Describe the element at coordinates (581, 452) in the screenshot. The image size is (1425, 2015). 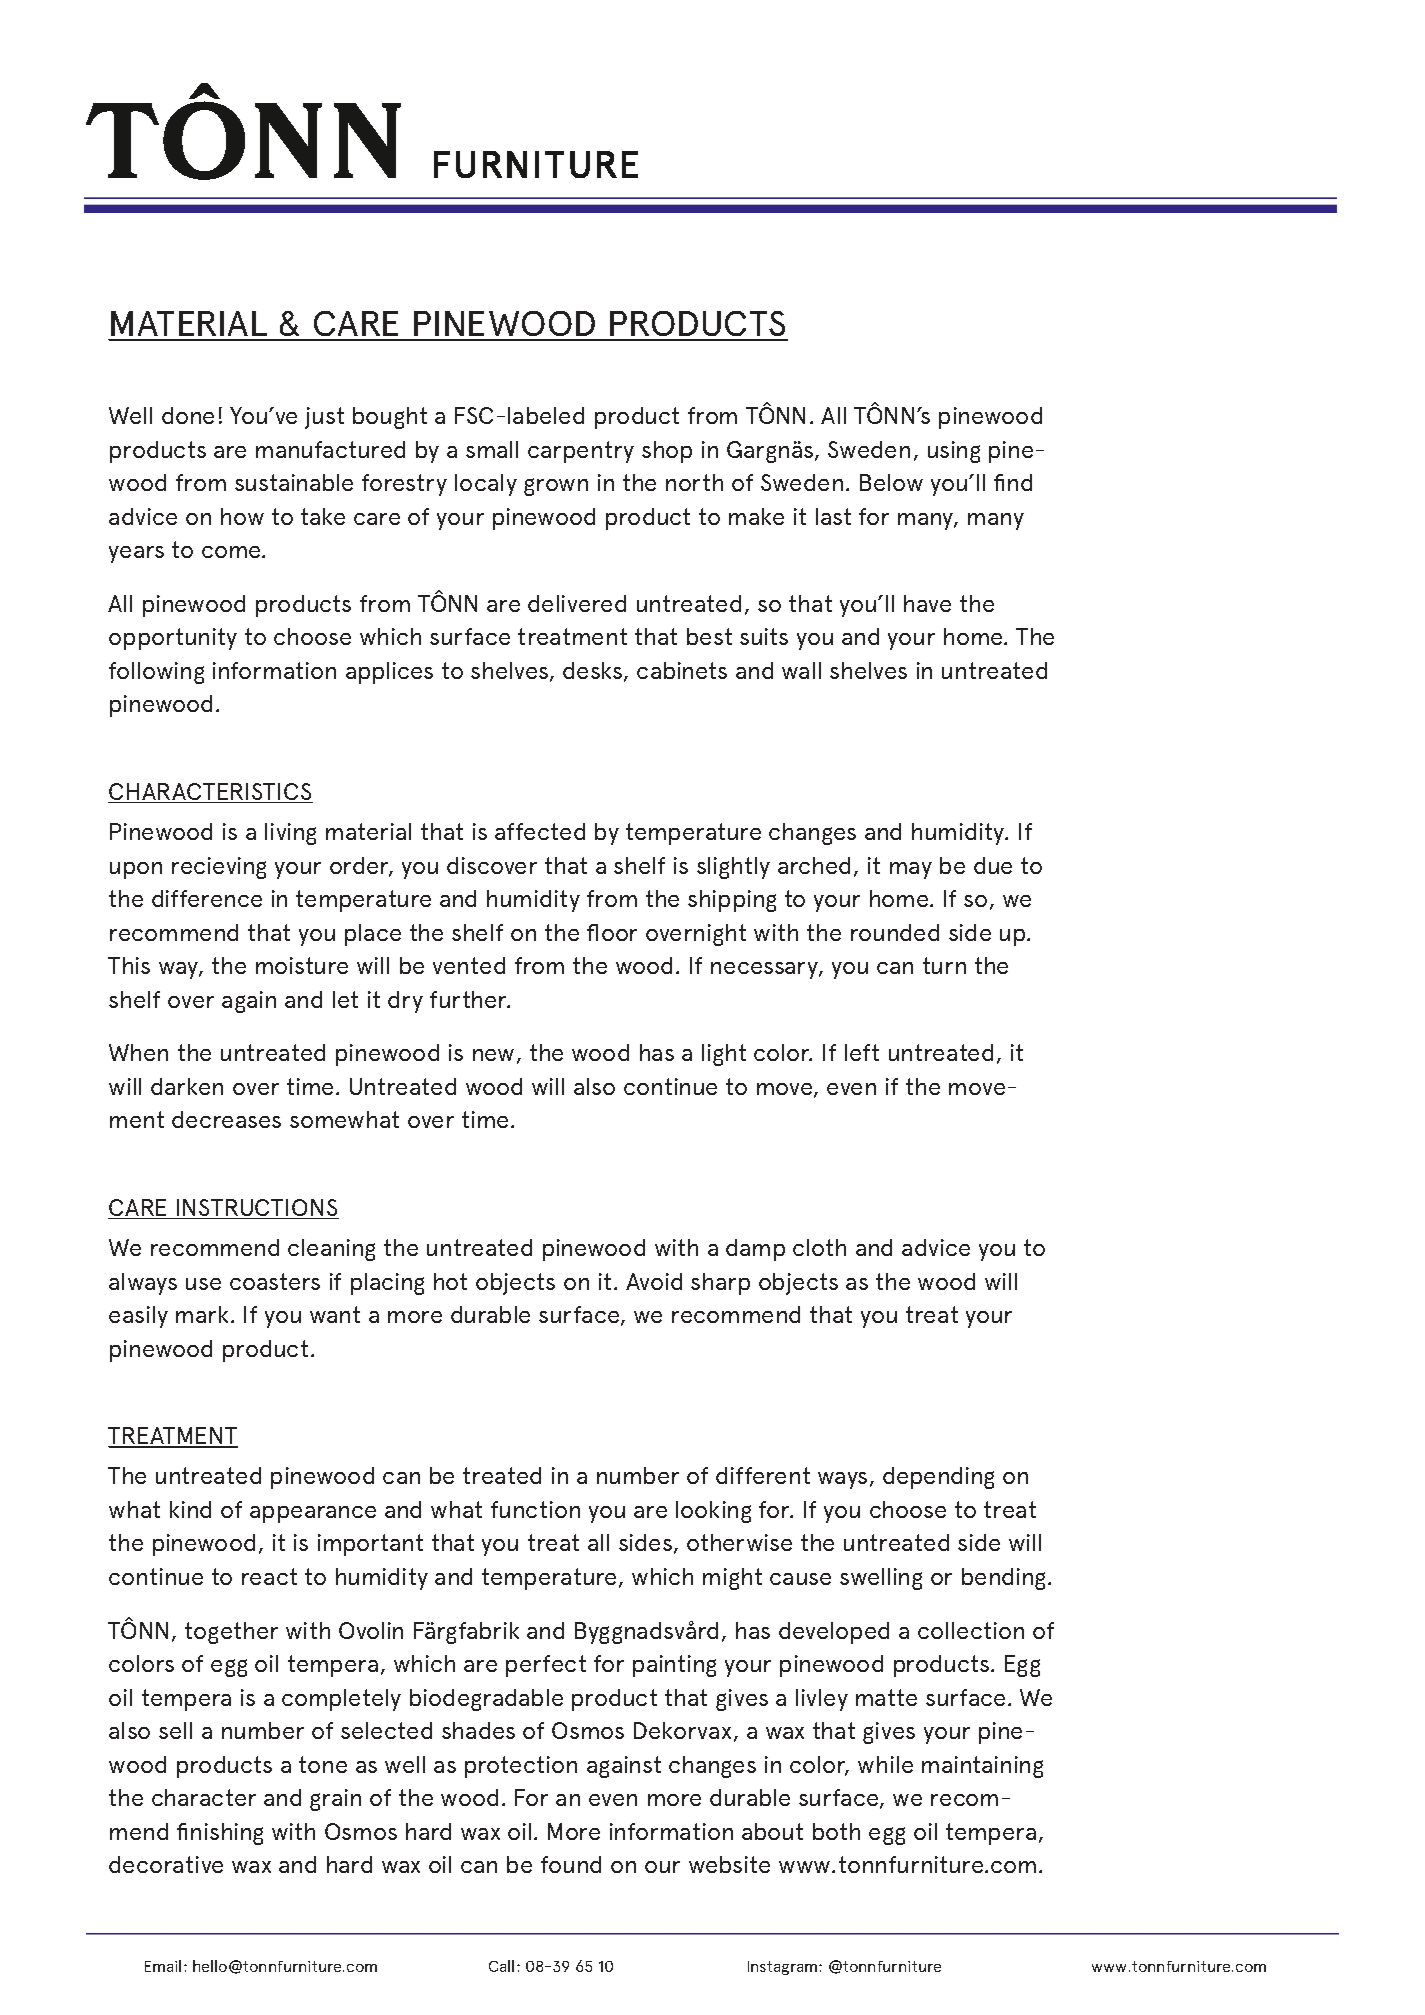
I see `carpentry` at that location.
